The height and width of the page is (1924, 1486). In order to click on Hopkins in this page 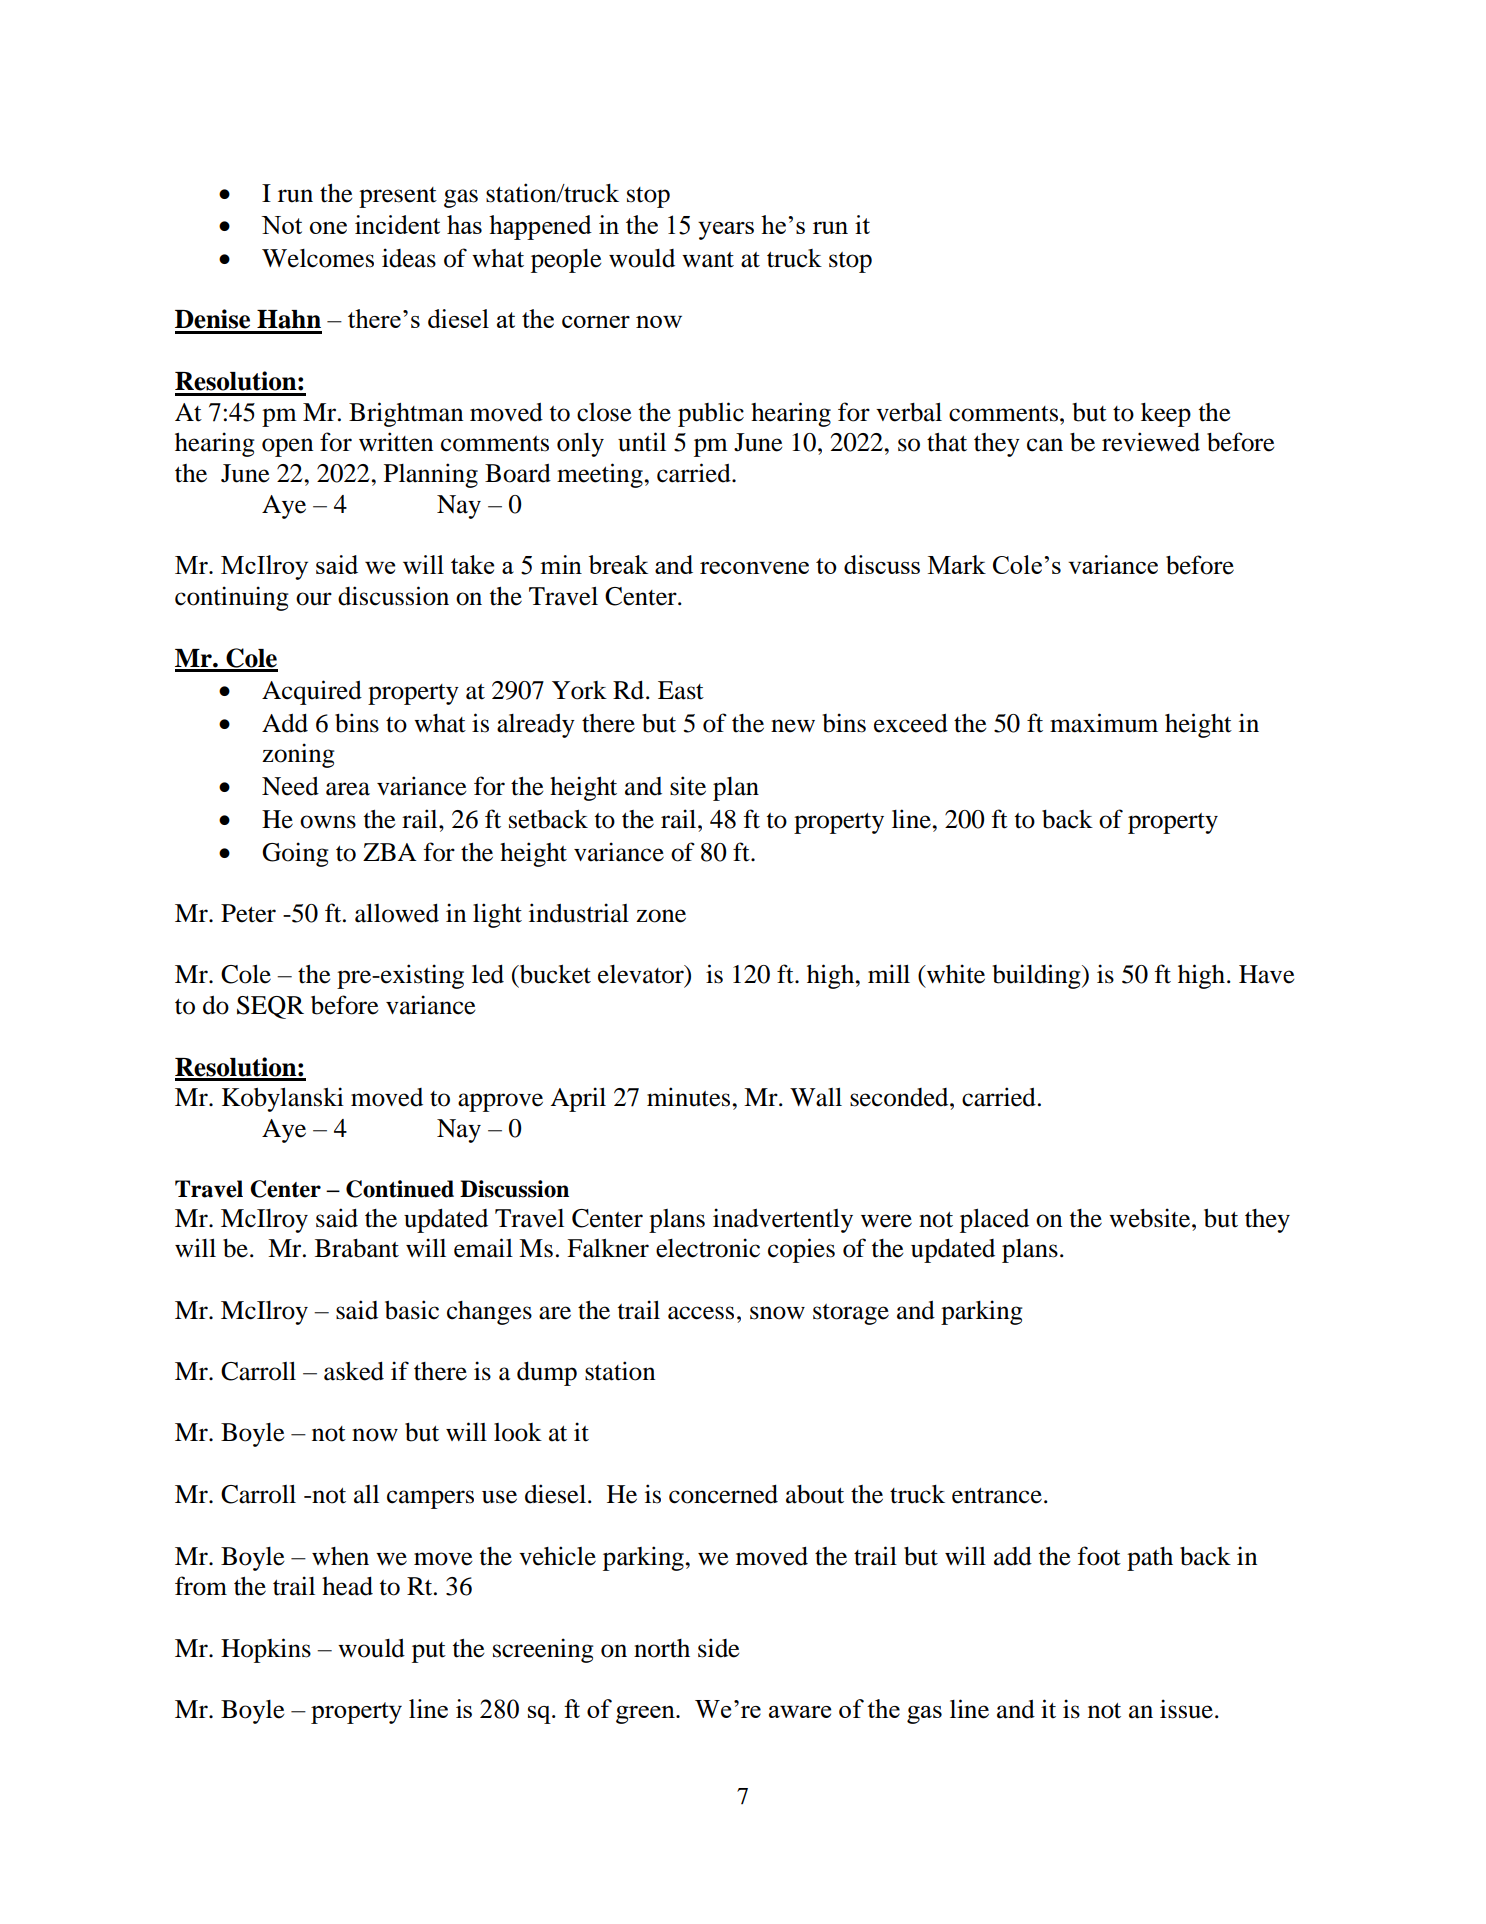, I will do `click(266, 1650)`.
